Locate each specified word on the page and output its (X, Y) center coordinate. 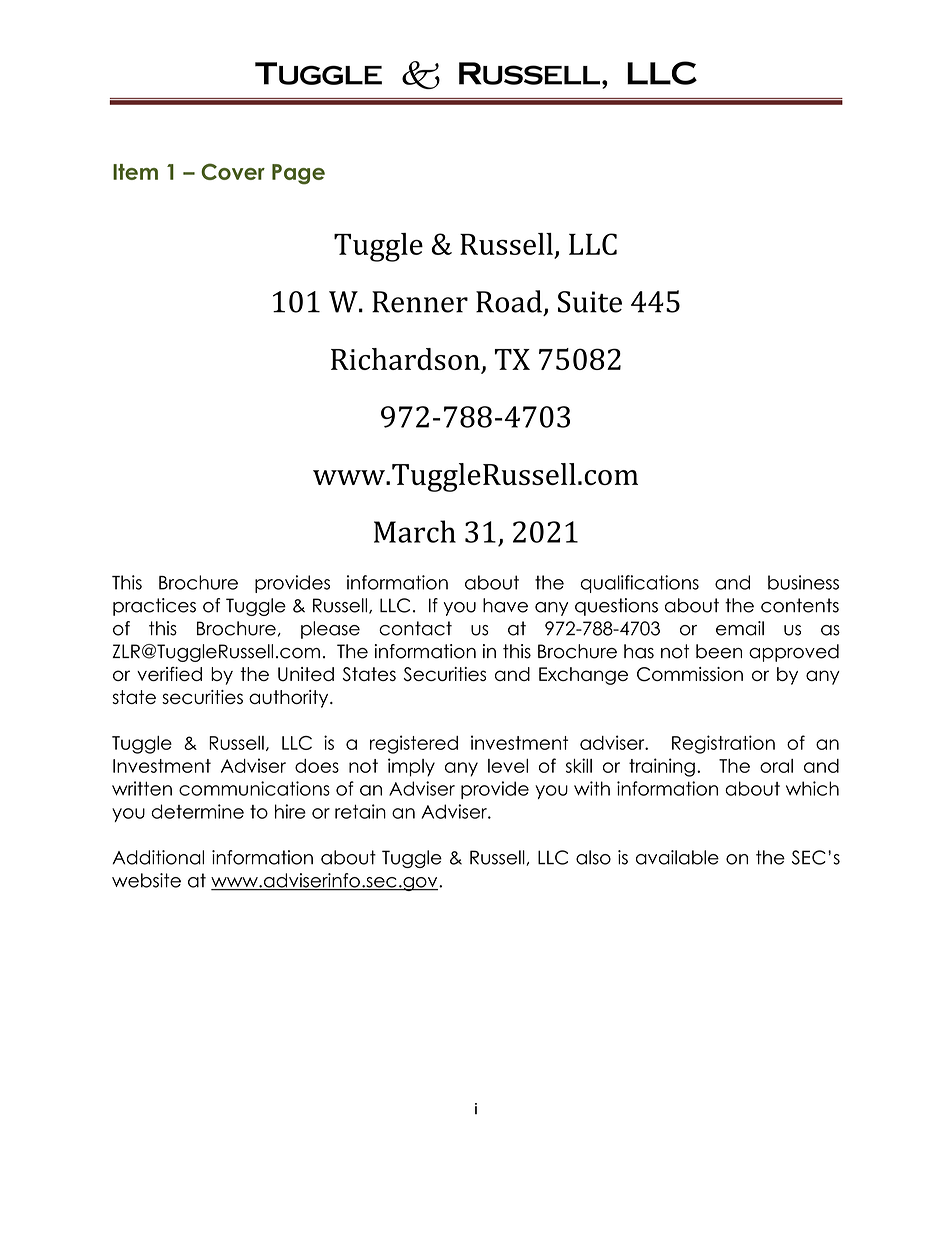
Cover (233, 171)
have (505, 605)
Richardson (405, 359)
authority (290, 699)
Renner (420, 302)
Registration (723, 744)
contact (415, 628)
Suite (590, 302)
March (415, 531)
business (803, 582)
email (740, 628)
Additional (158, 857)
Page (298, 174)
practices (154, 607)
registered (414, 744)
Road (509, 301)
